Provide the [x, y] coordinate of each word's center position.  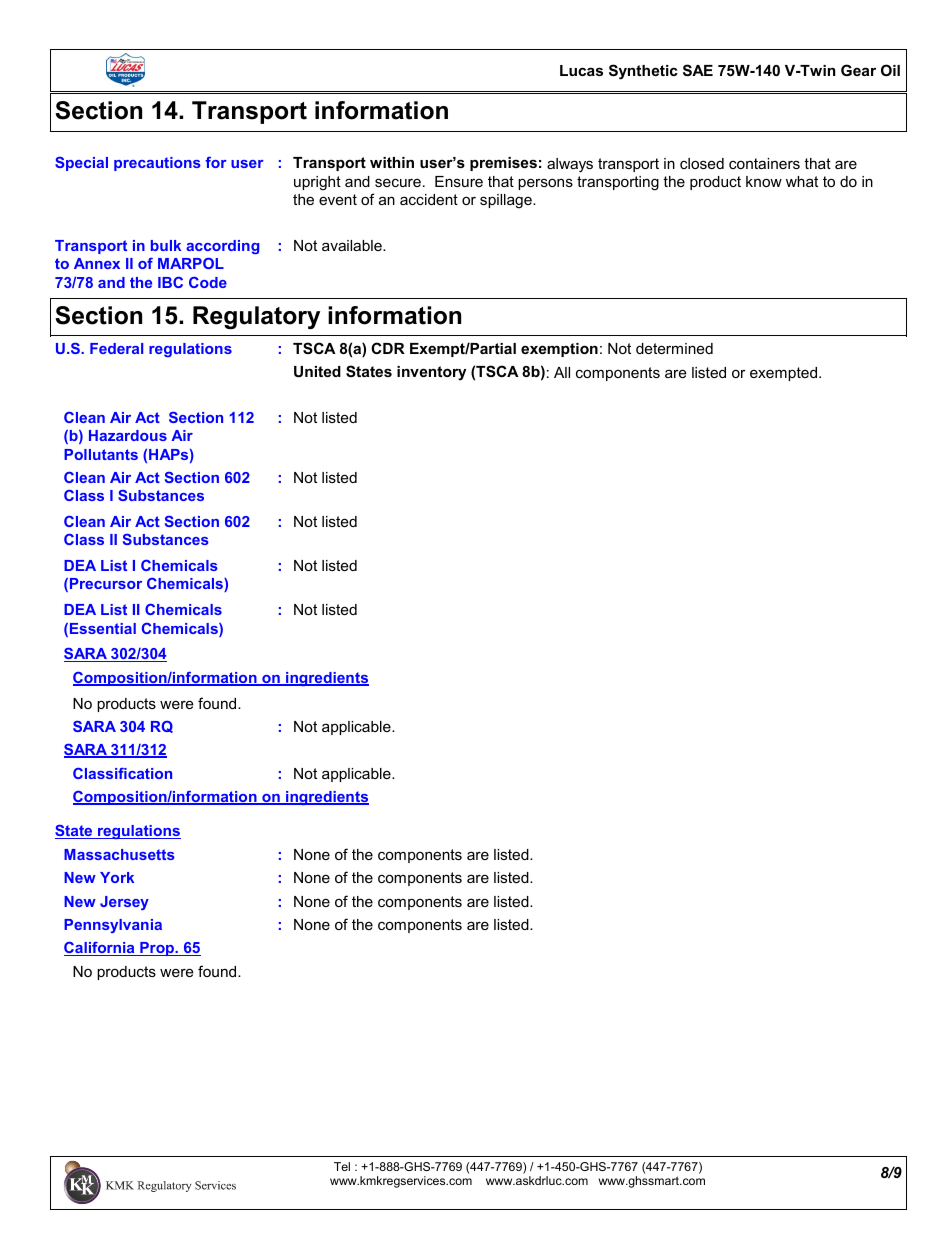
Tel [342, 1166]
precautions [157, 164]
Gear [858, 70]
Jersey [124, 903]
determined [674, 348]
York [117, 877]
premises [503, 164]
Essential [103, 628]
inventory [431, 373]
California [100, 949]
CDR [388, 348]
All [562, 372]
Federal [116, 348]
